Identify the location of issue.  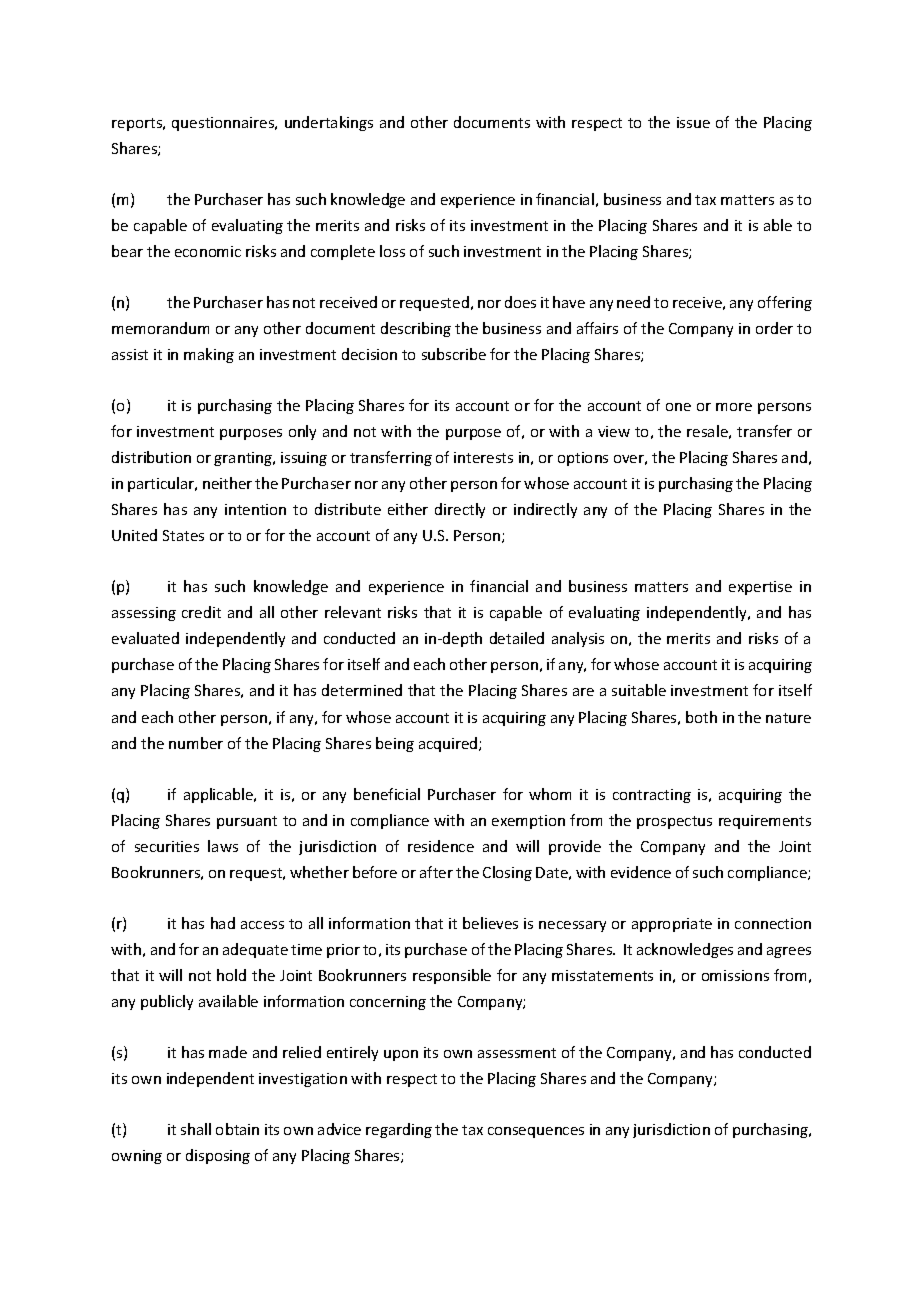
(693, 122).
